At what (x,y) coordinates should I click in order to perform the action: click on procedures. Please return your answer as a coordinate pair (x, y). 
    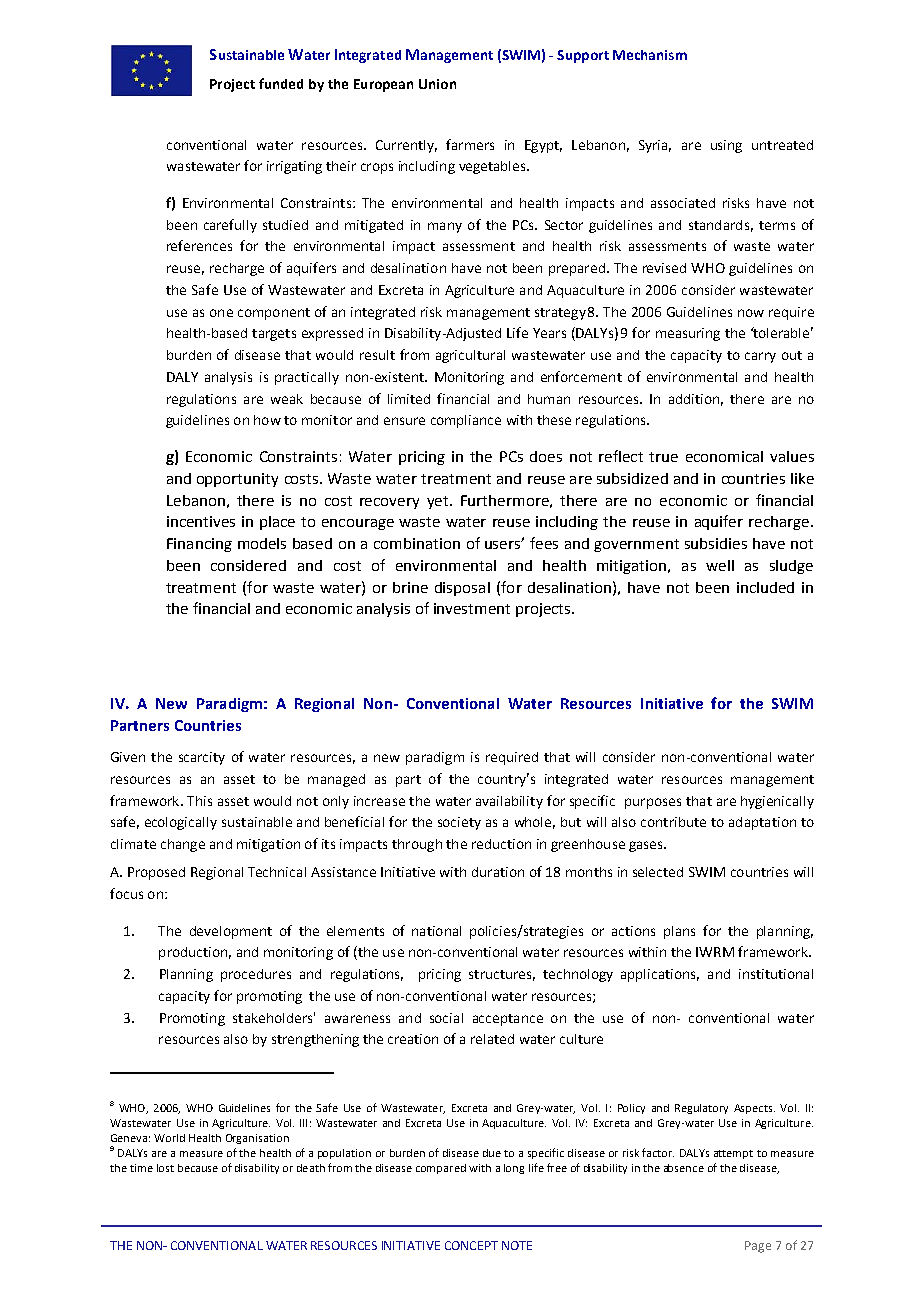
    Looking at the image, I should click on (256, 975).
